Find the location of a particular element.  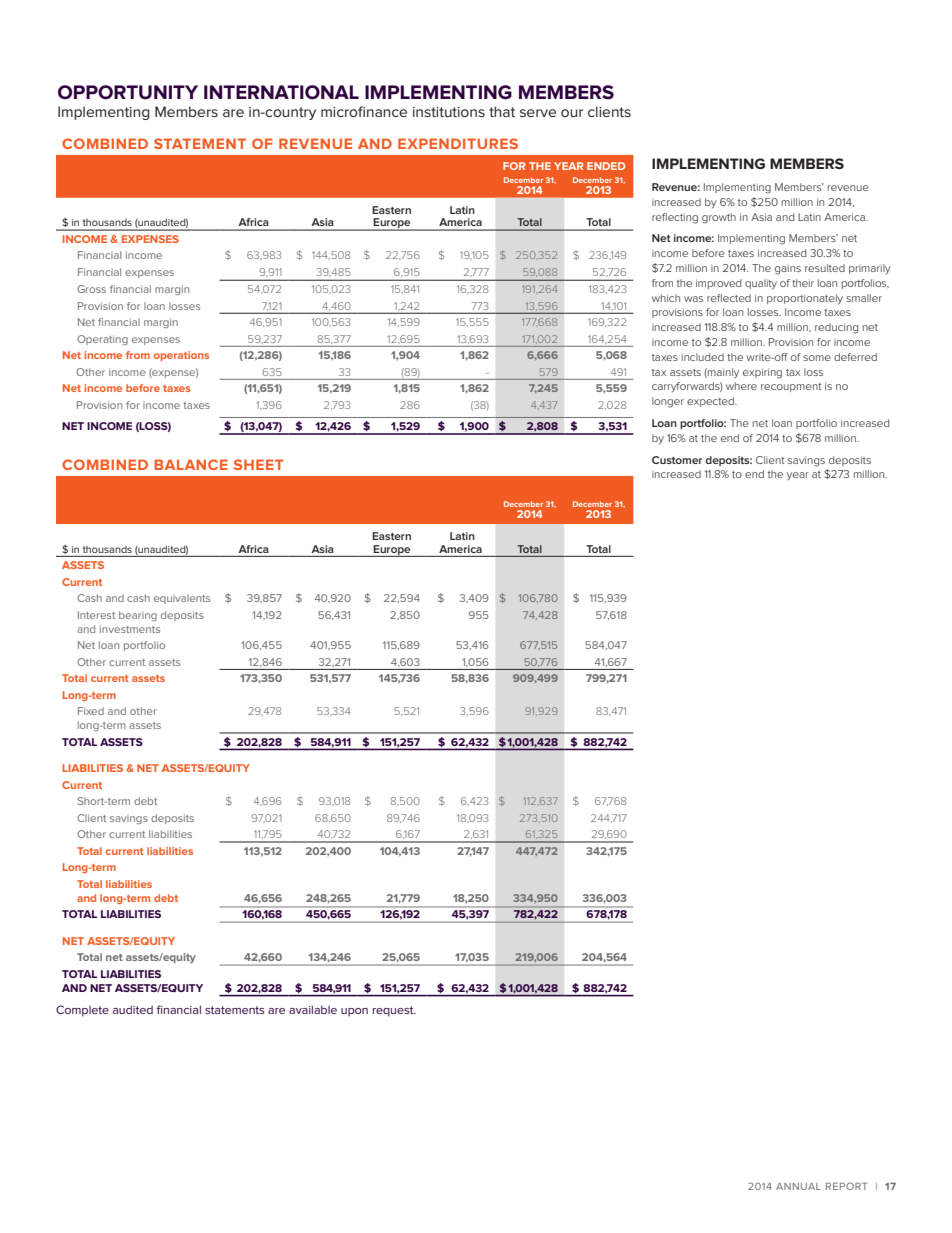

investments is located at coordinates (130, 629).
